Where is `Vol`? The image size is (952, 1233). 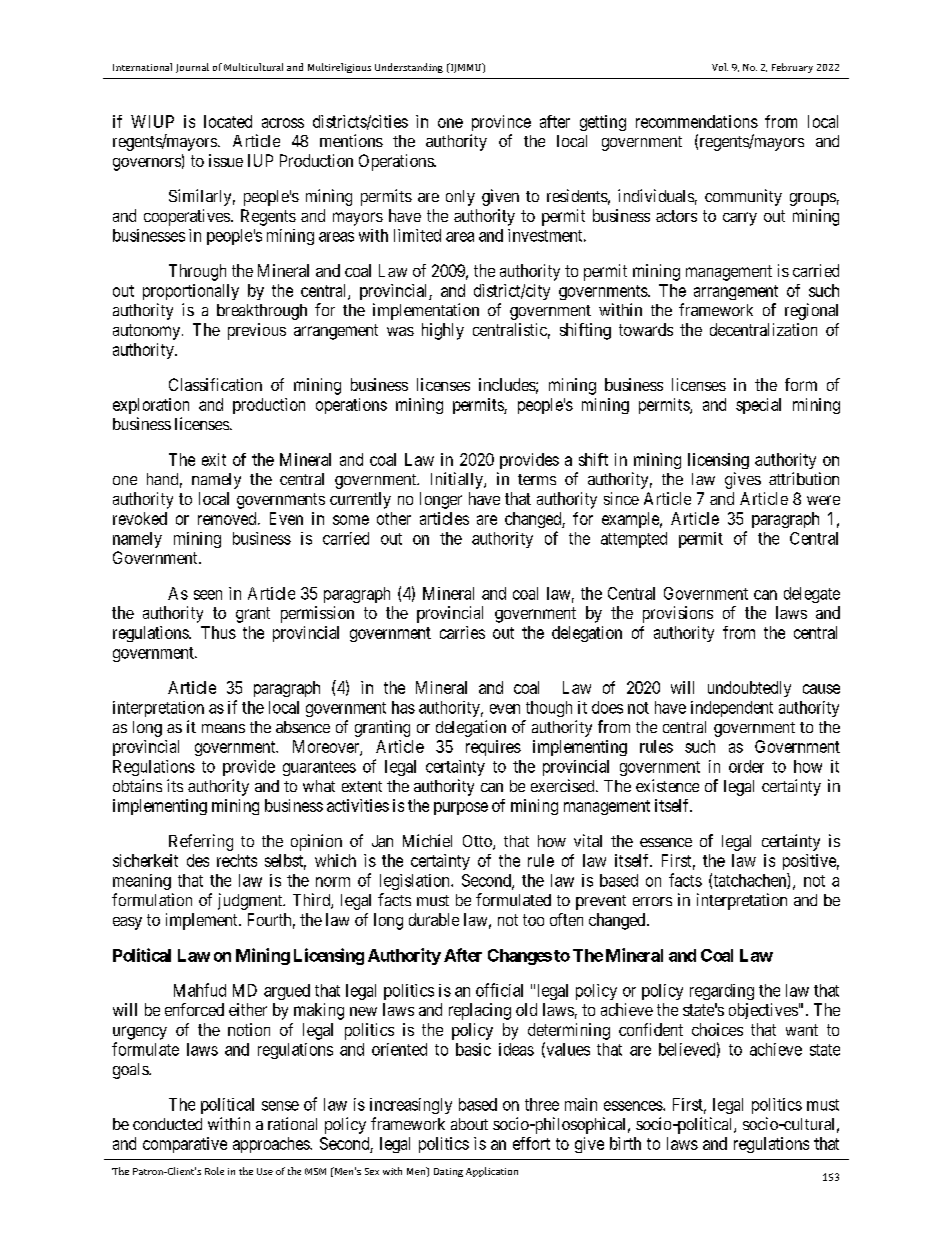
Vol is located at coordinates (720, 67).
